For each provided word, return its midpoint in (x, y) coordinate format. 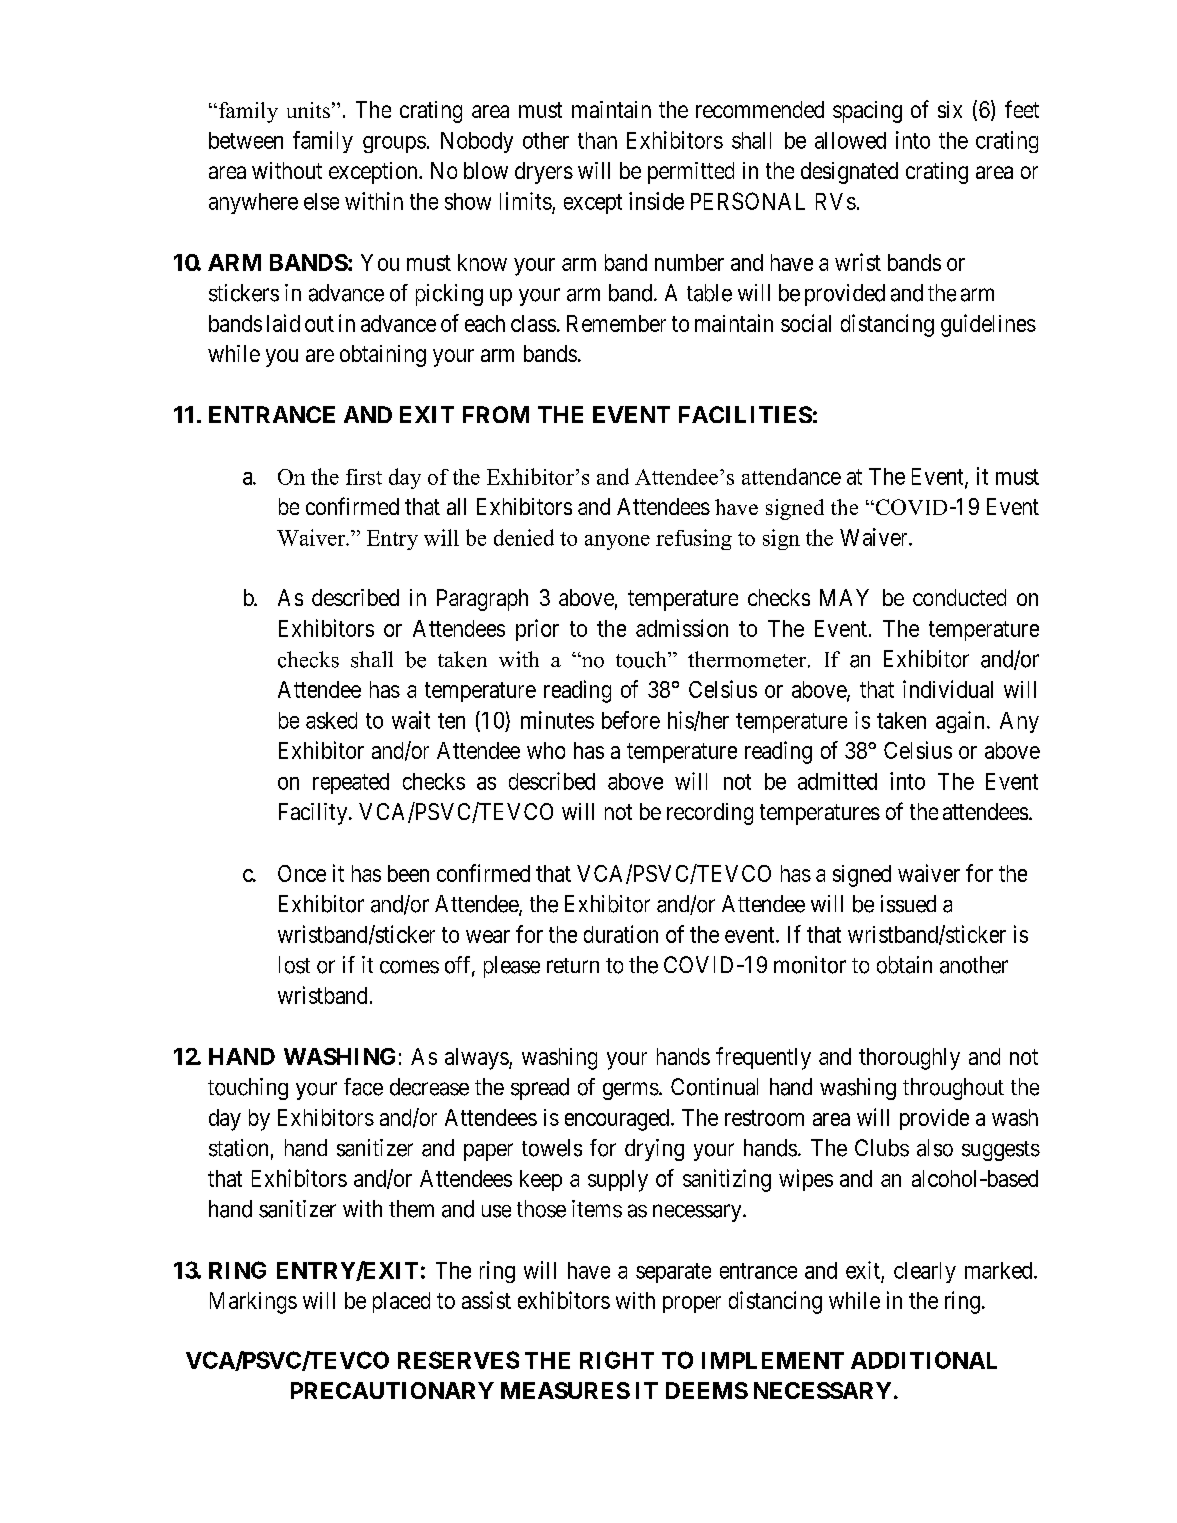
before (631, 720)
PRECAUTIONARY (392, 1390)
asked (331, 720)
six (950, 109)
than (597, 140)
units (308, 110)
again (960, 722)
